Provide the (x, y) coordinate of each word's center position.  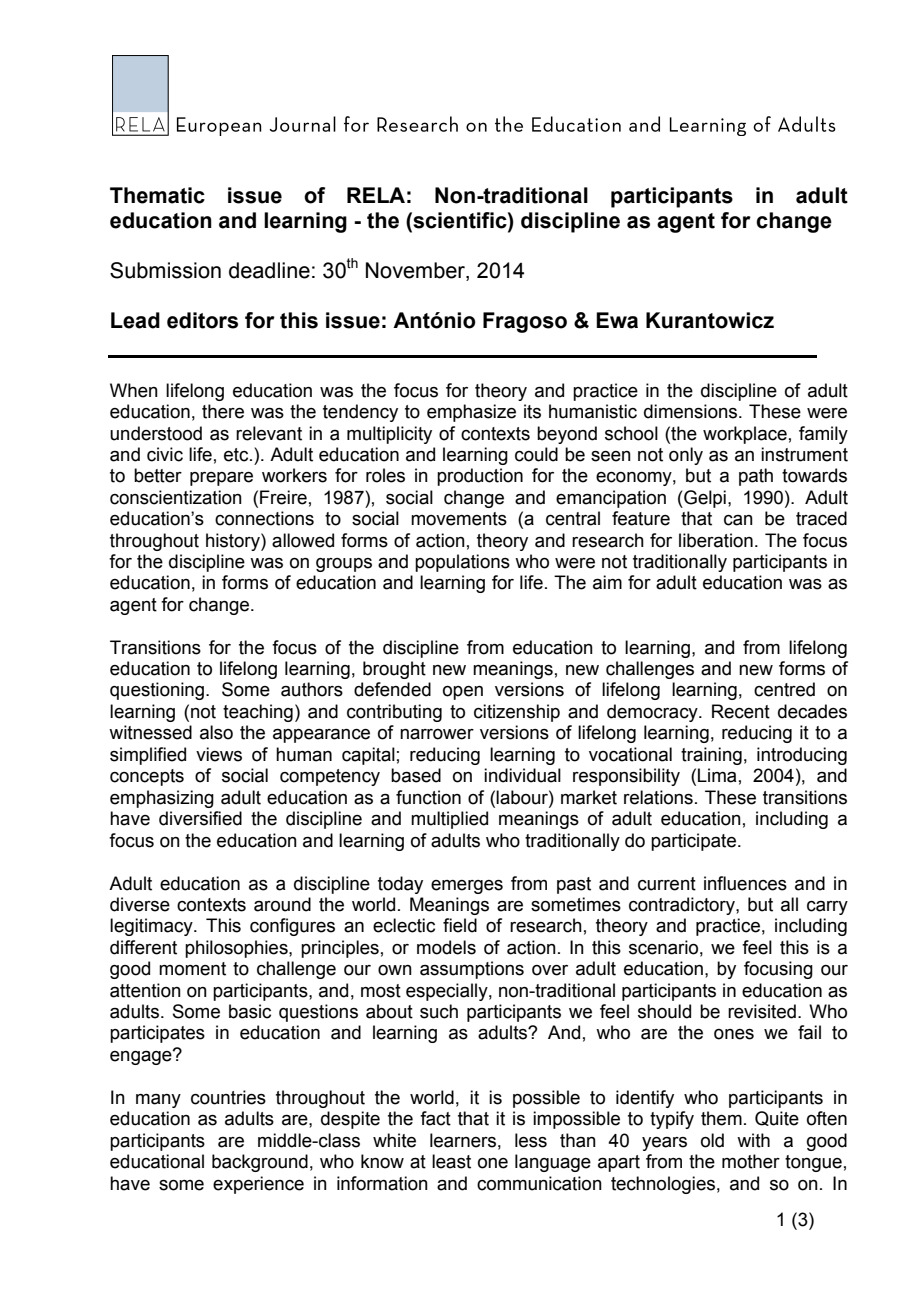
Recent (741, 711)
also (216, 732)
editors (202, 320)
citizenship (517, 713)
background (260, 1163)
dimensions (692, 411)
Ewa (617, 320)
